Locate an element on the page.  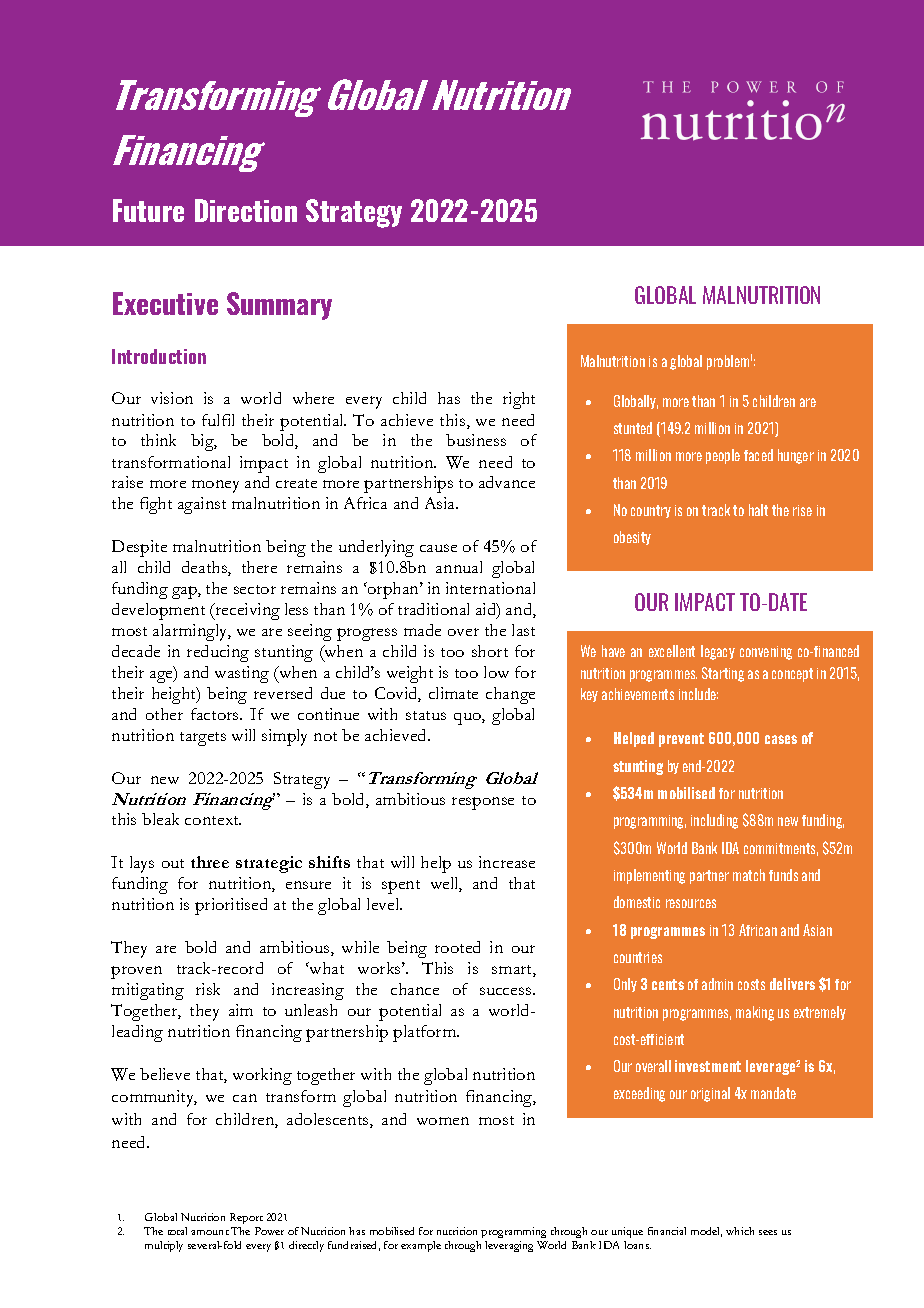
risk is located at coordinates (208, 989).
